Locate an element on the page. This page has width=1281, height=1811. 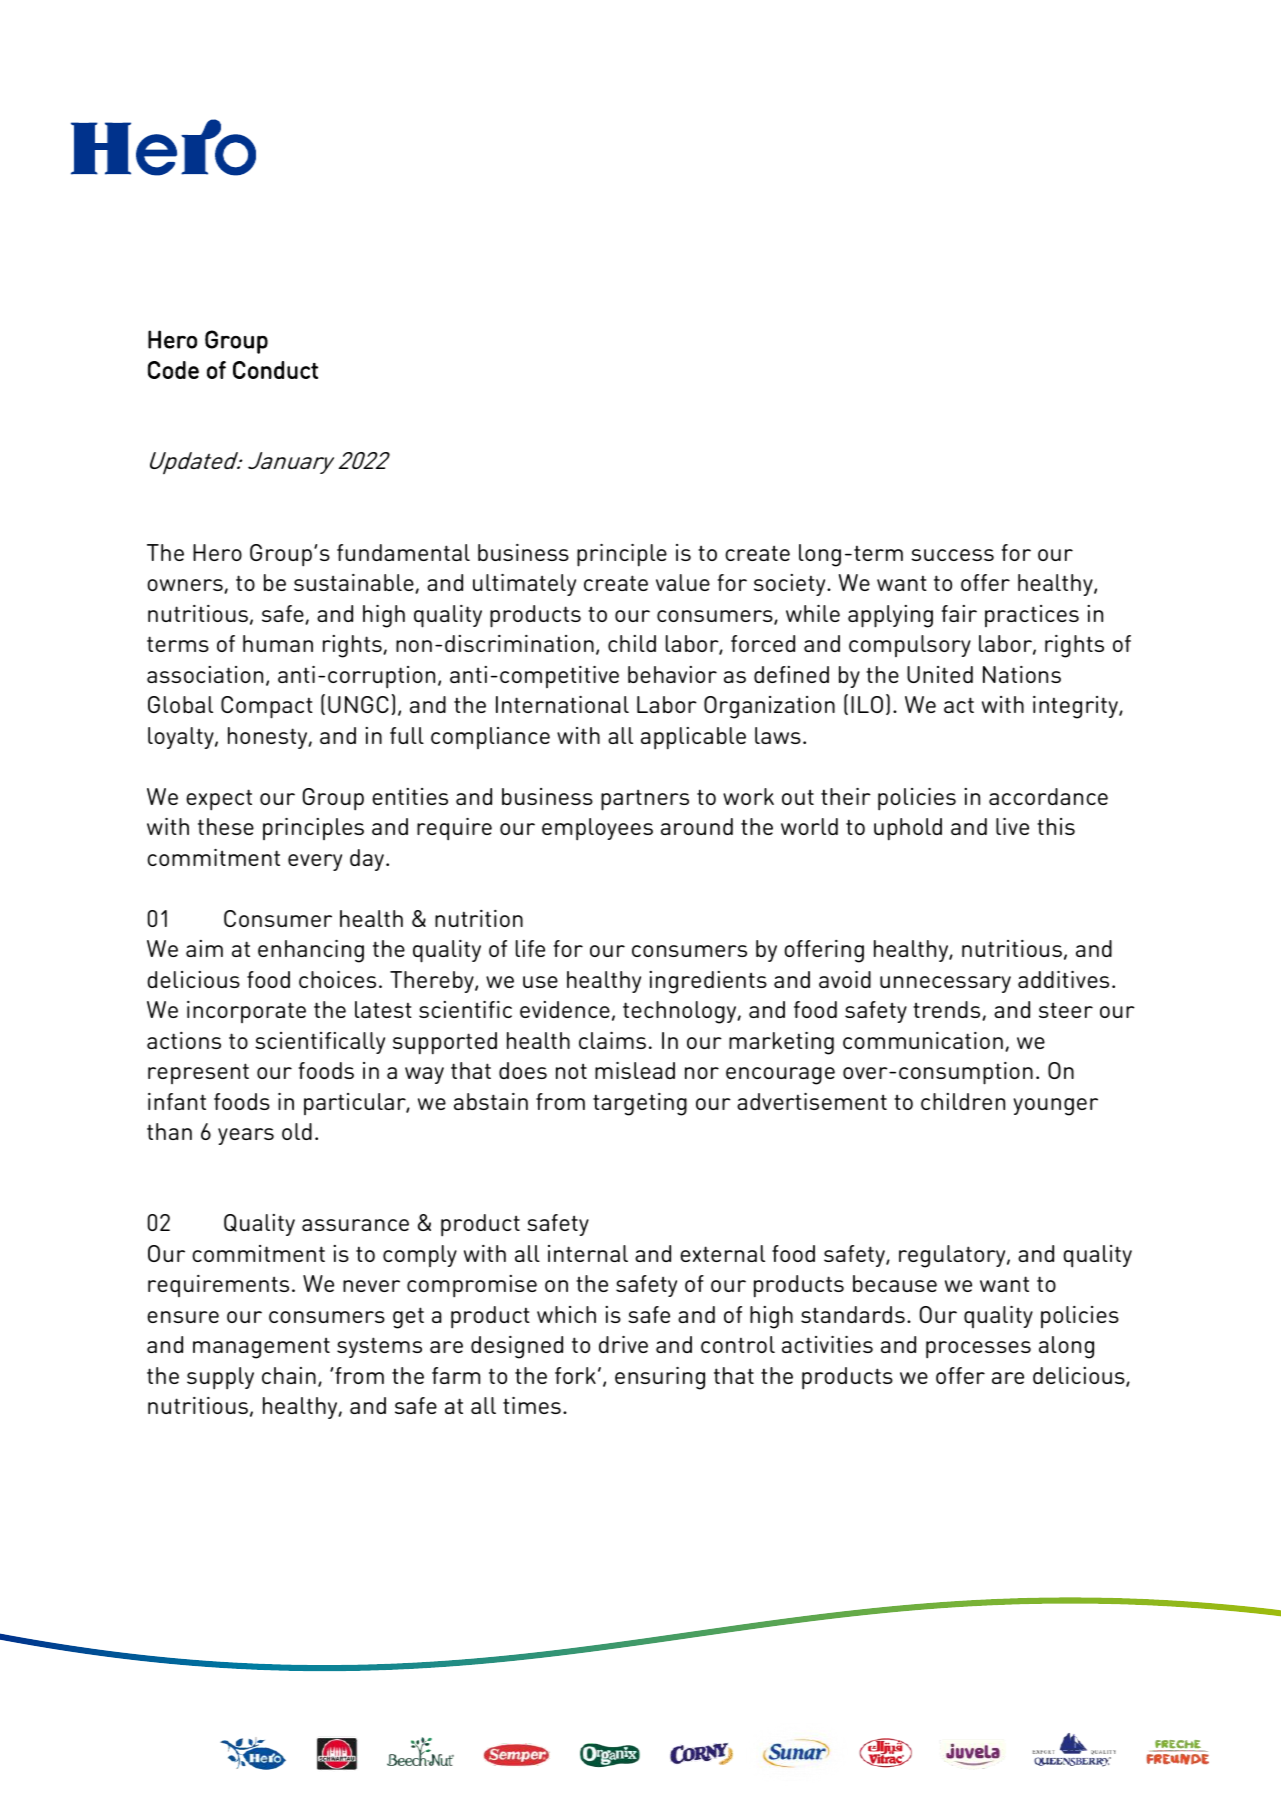
live is located at coordinates (1012, 826).
